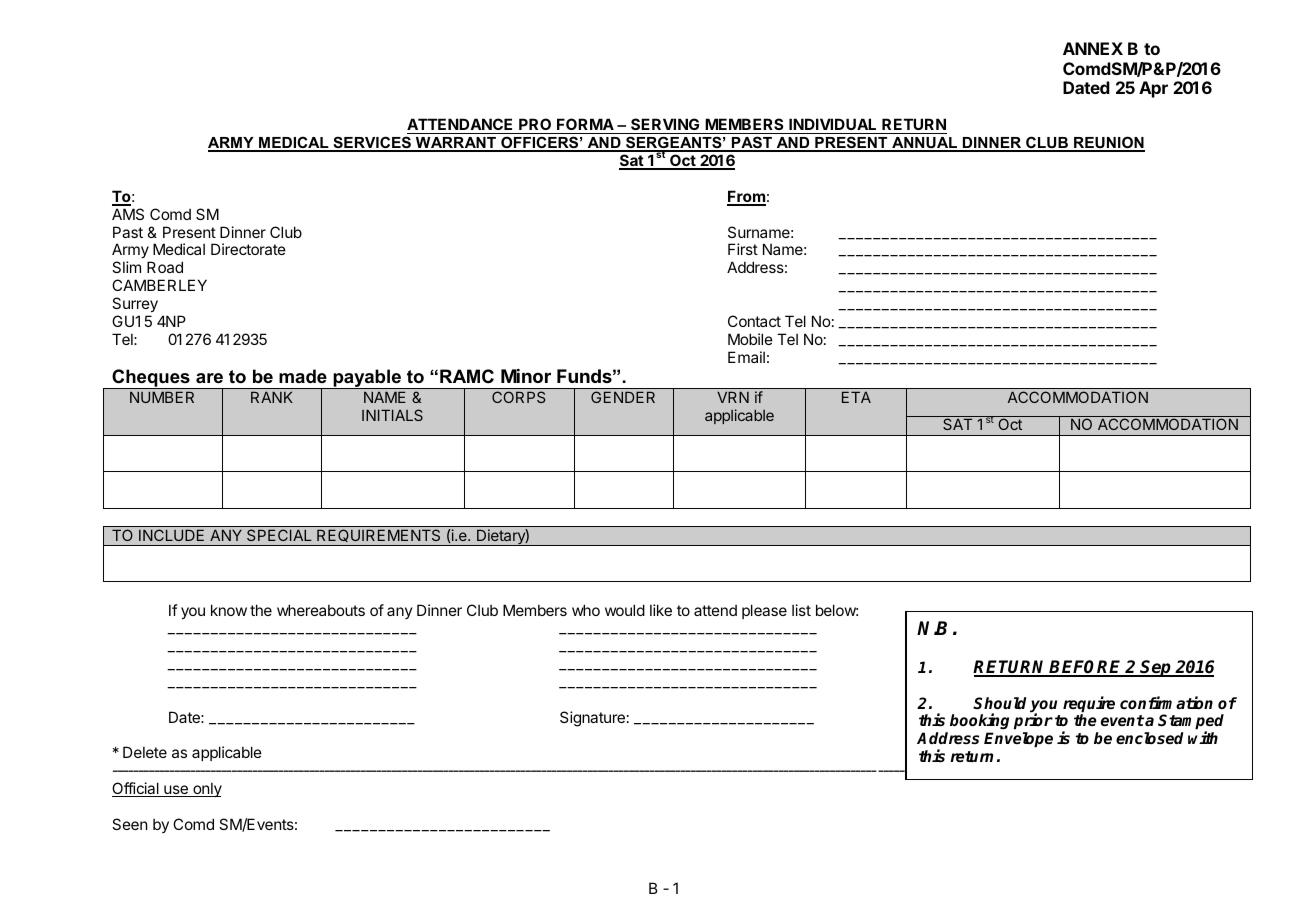 The width and height of the page is (1308, 924). Describe the element at coordinates (746, 357) in the page. I see `Email` at that location.
